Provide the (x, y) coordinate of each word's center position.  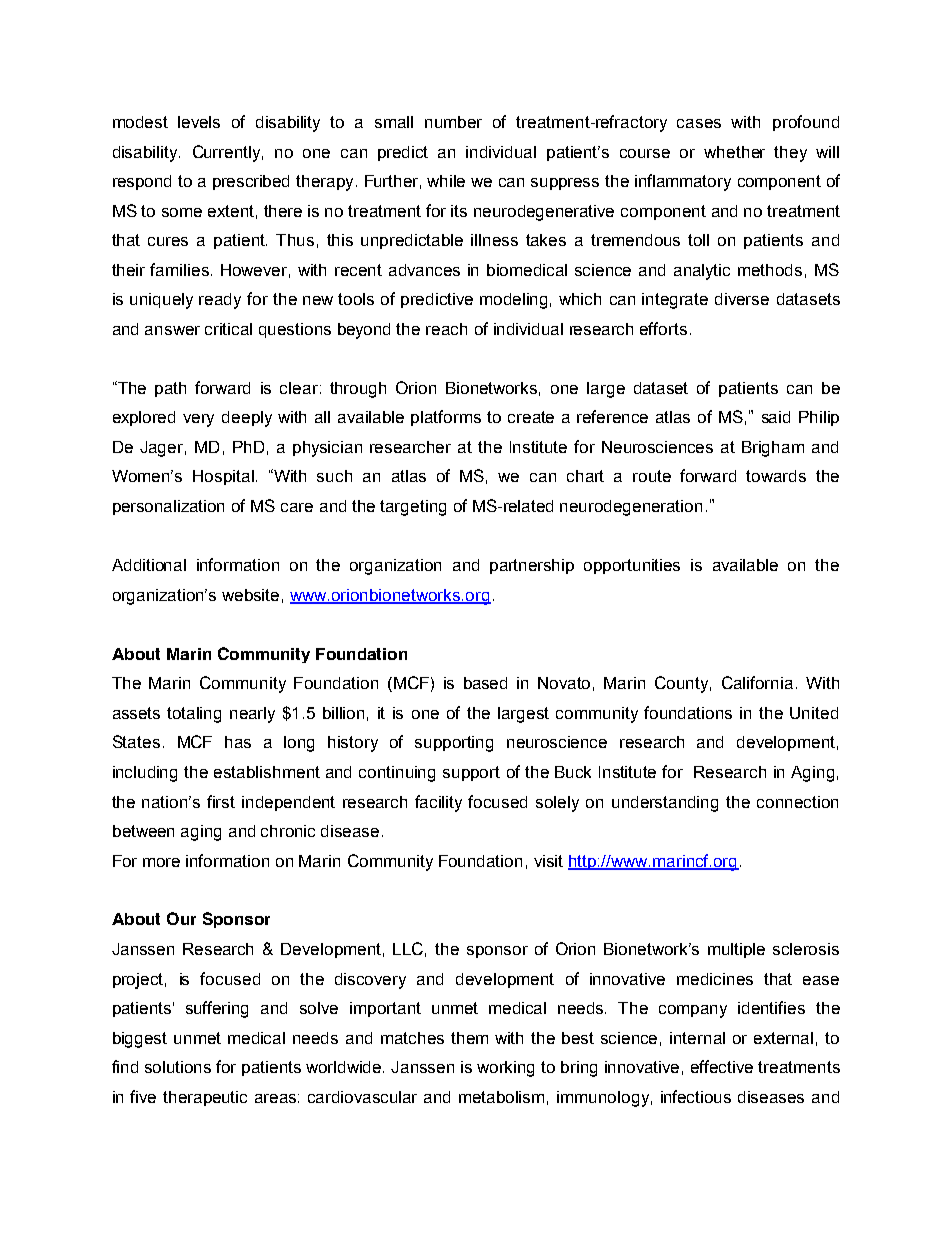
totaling (194, 715)
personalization (168, 507)
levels (199, 122)
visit (548, 861)
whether (734, 152)
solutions (178, 1067)
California (757, 682)
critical (228, 329)
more (161, 862)
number (453, 122)
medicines (715, 979)
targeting (413, 508)
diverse (742, 299)
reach (446, 329)
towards (776, 476)
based (485, 683)
